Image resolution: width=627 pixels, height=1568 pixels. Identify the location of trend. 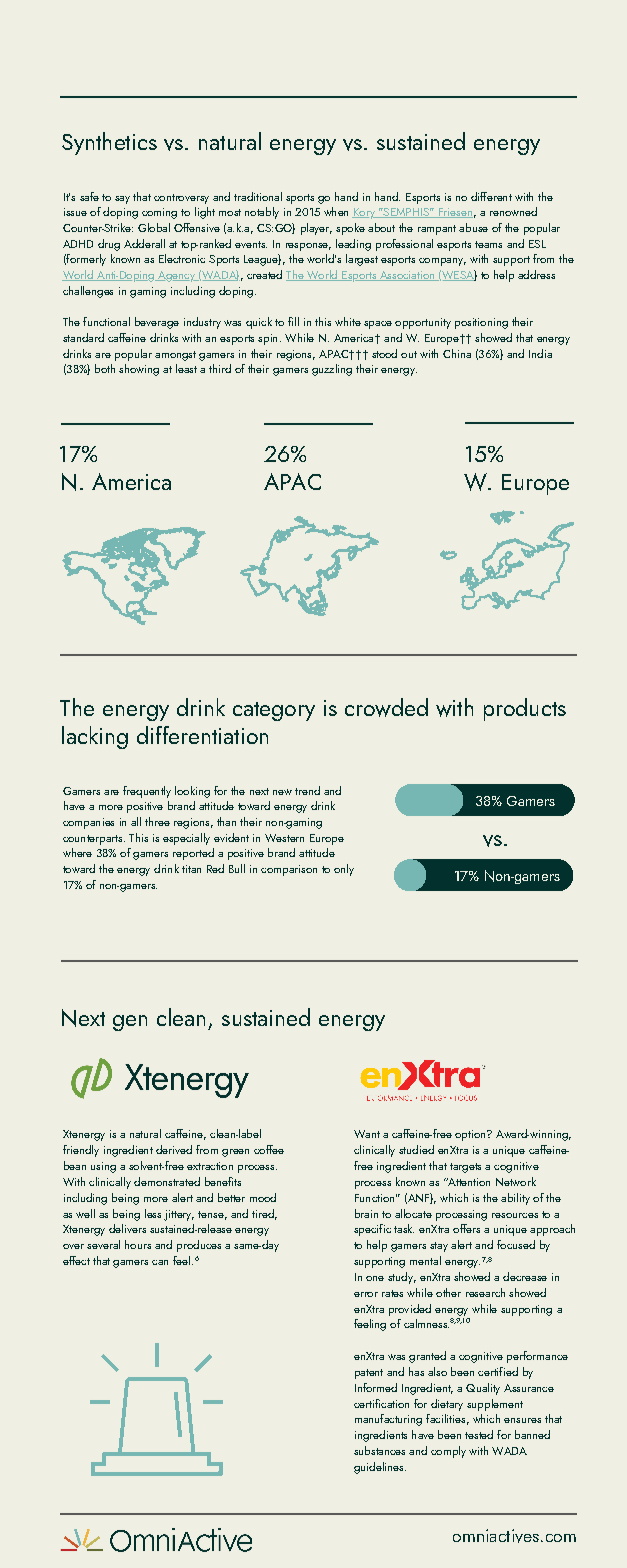
(307, 790).
